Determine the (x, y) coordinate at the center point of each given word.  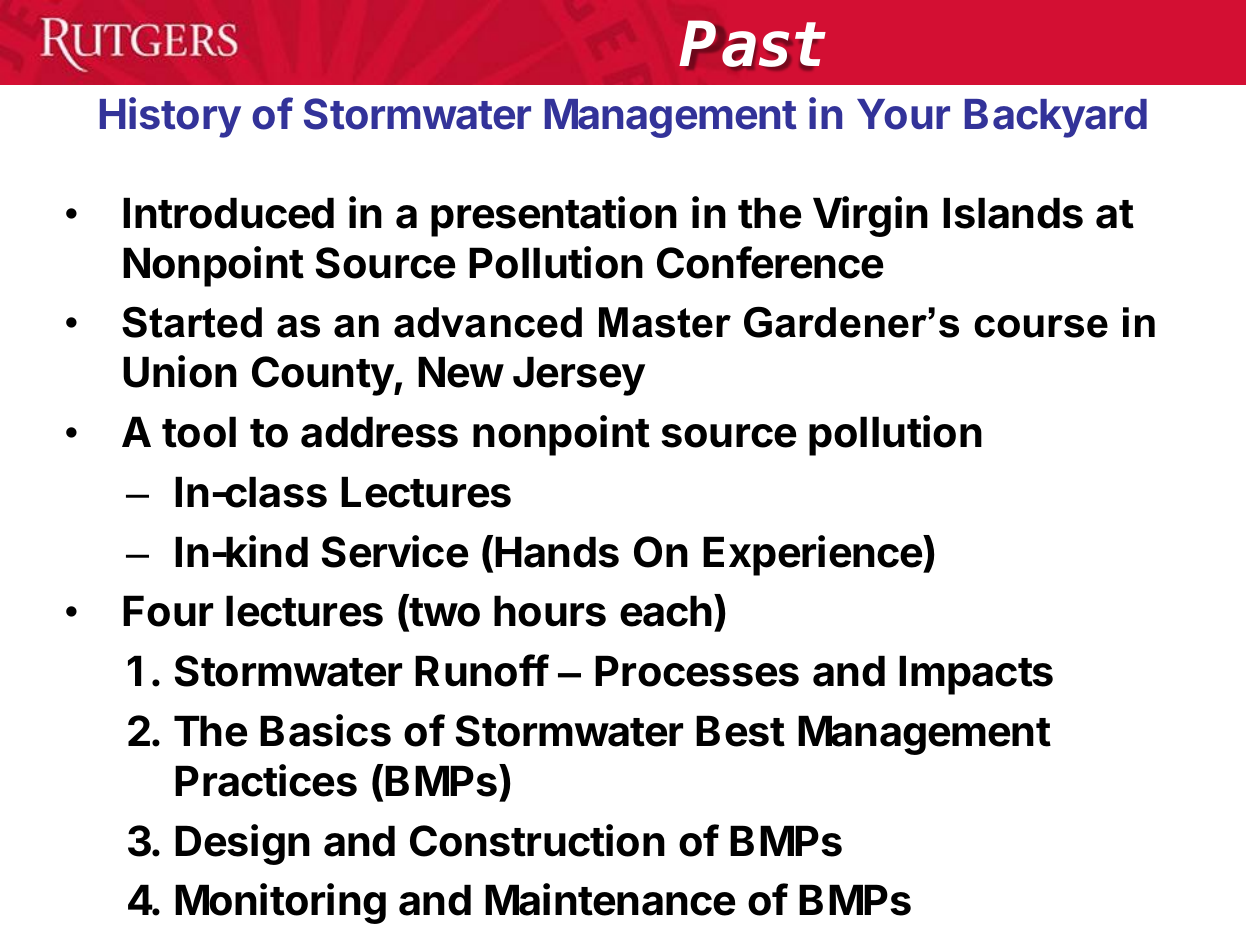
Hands (557, 552)
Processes (697, 671)
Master (665, 322)
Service (395, 551)
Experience (813, 555)
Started (192, 322)
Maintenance (610, 899)
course (1041, 326)
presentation (554, 216)
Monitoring (280, 903)
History (170, 117)
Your (903, 114)
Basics (325, 730)
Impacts (976, 675)
